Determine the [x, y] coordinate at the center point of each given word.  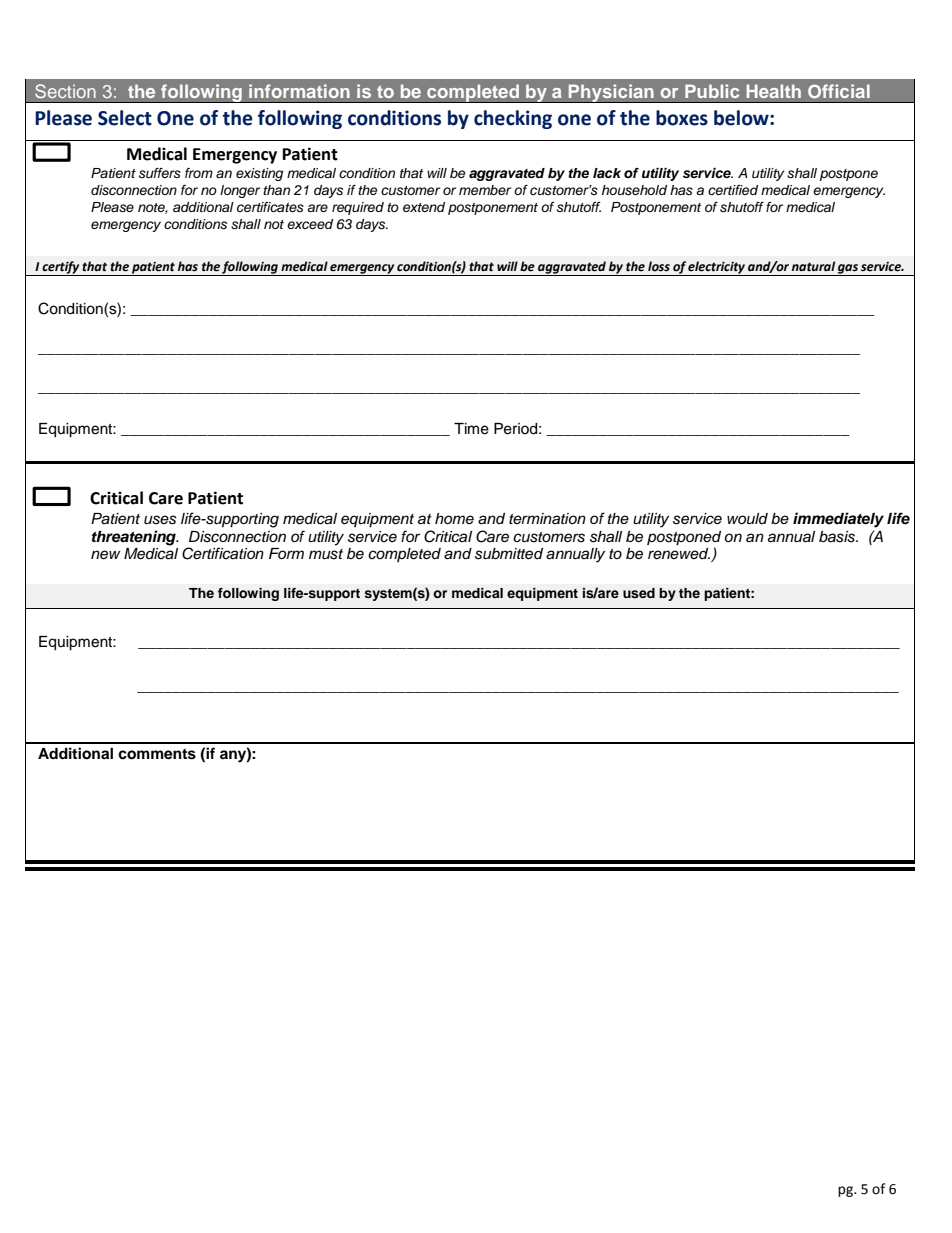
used [639, 593]
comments [157, 754]
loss [659, 266]
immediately [838, 520]
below [742, 118]
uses [160, 520]
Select [125, 118]
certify [61, 268]
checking [513, 119]
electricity [717, 268]
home [454, 518]
